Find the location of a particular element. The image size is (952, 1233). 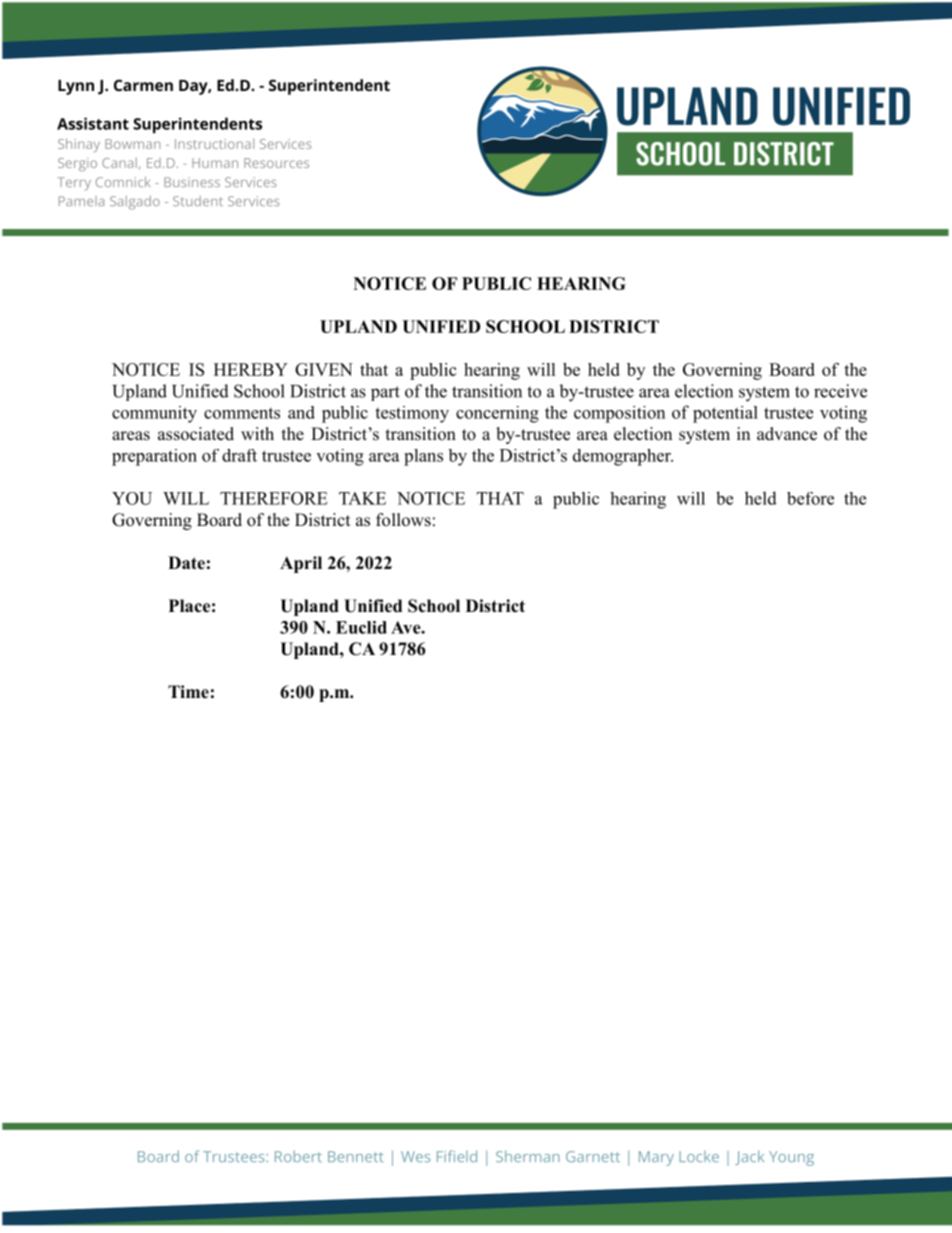

Euclid is located at coordinates (361, 627).
